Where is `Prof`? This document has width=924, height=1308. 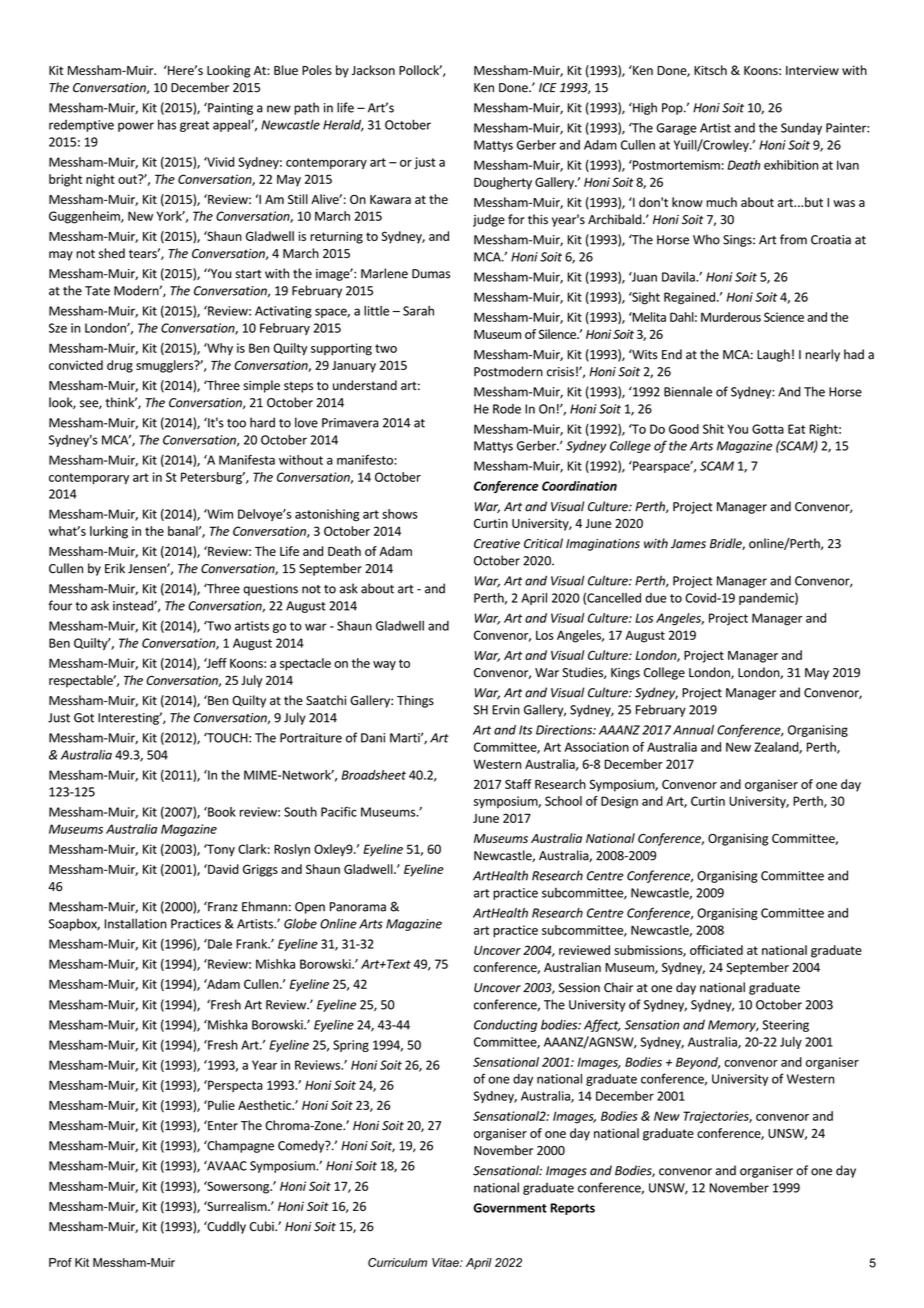 Prof is located at coordinates (60, 1262).
